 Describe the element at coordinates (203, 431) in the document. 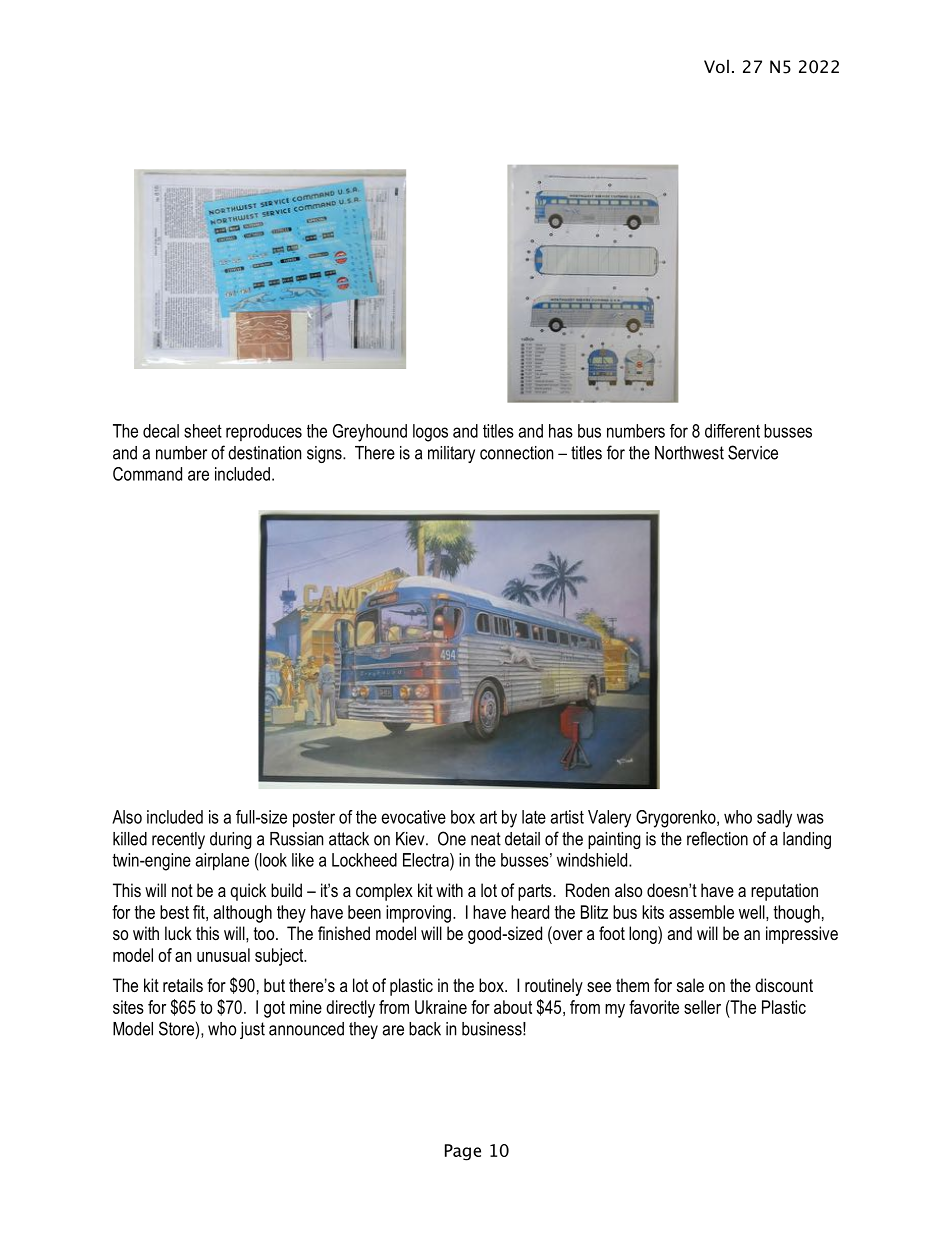

I see `sheet` at that location.
